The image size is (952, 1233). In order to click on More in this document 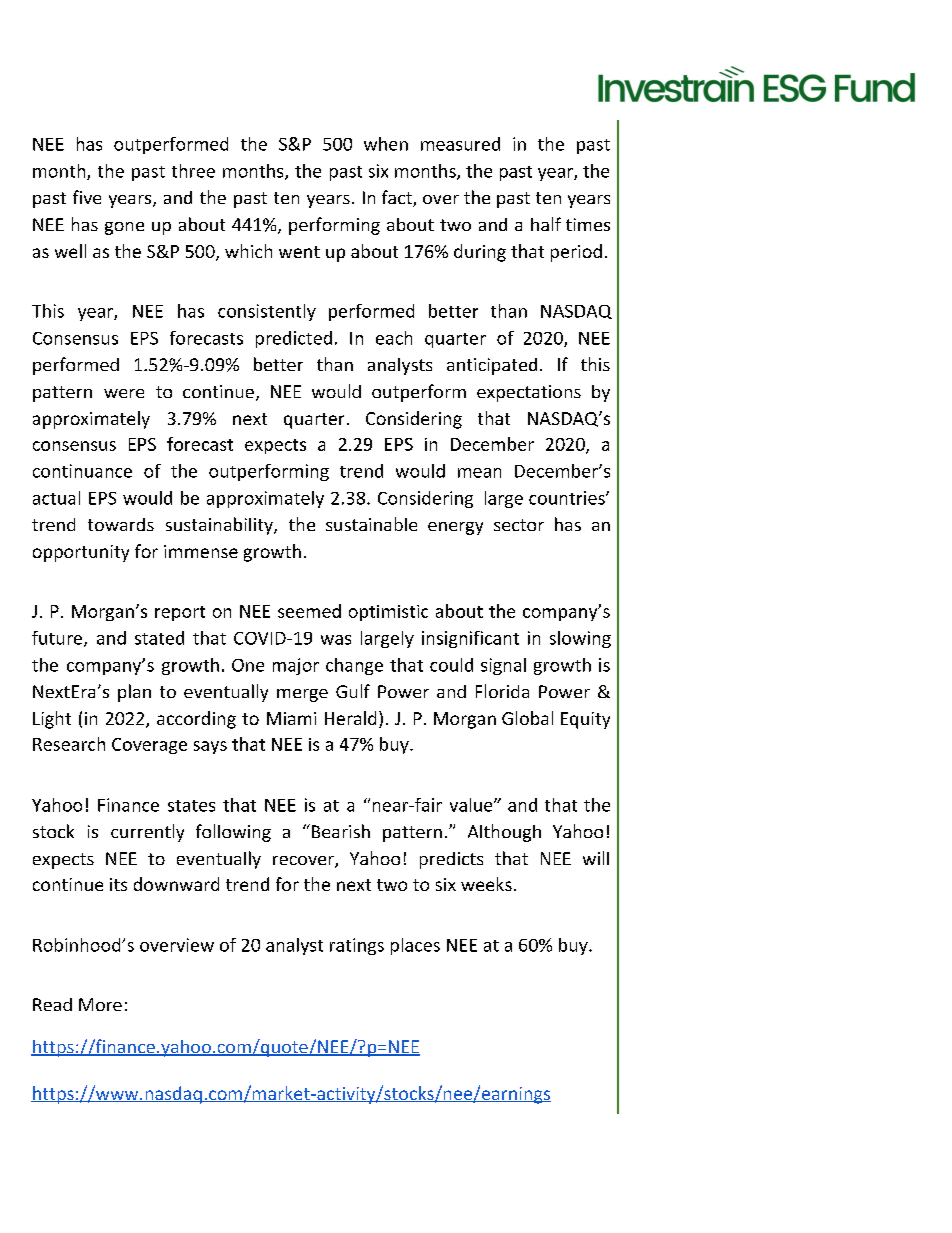, I will do `click(100, 1004)`.
